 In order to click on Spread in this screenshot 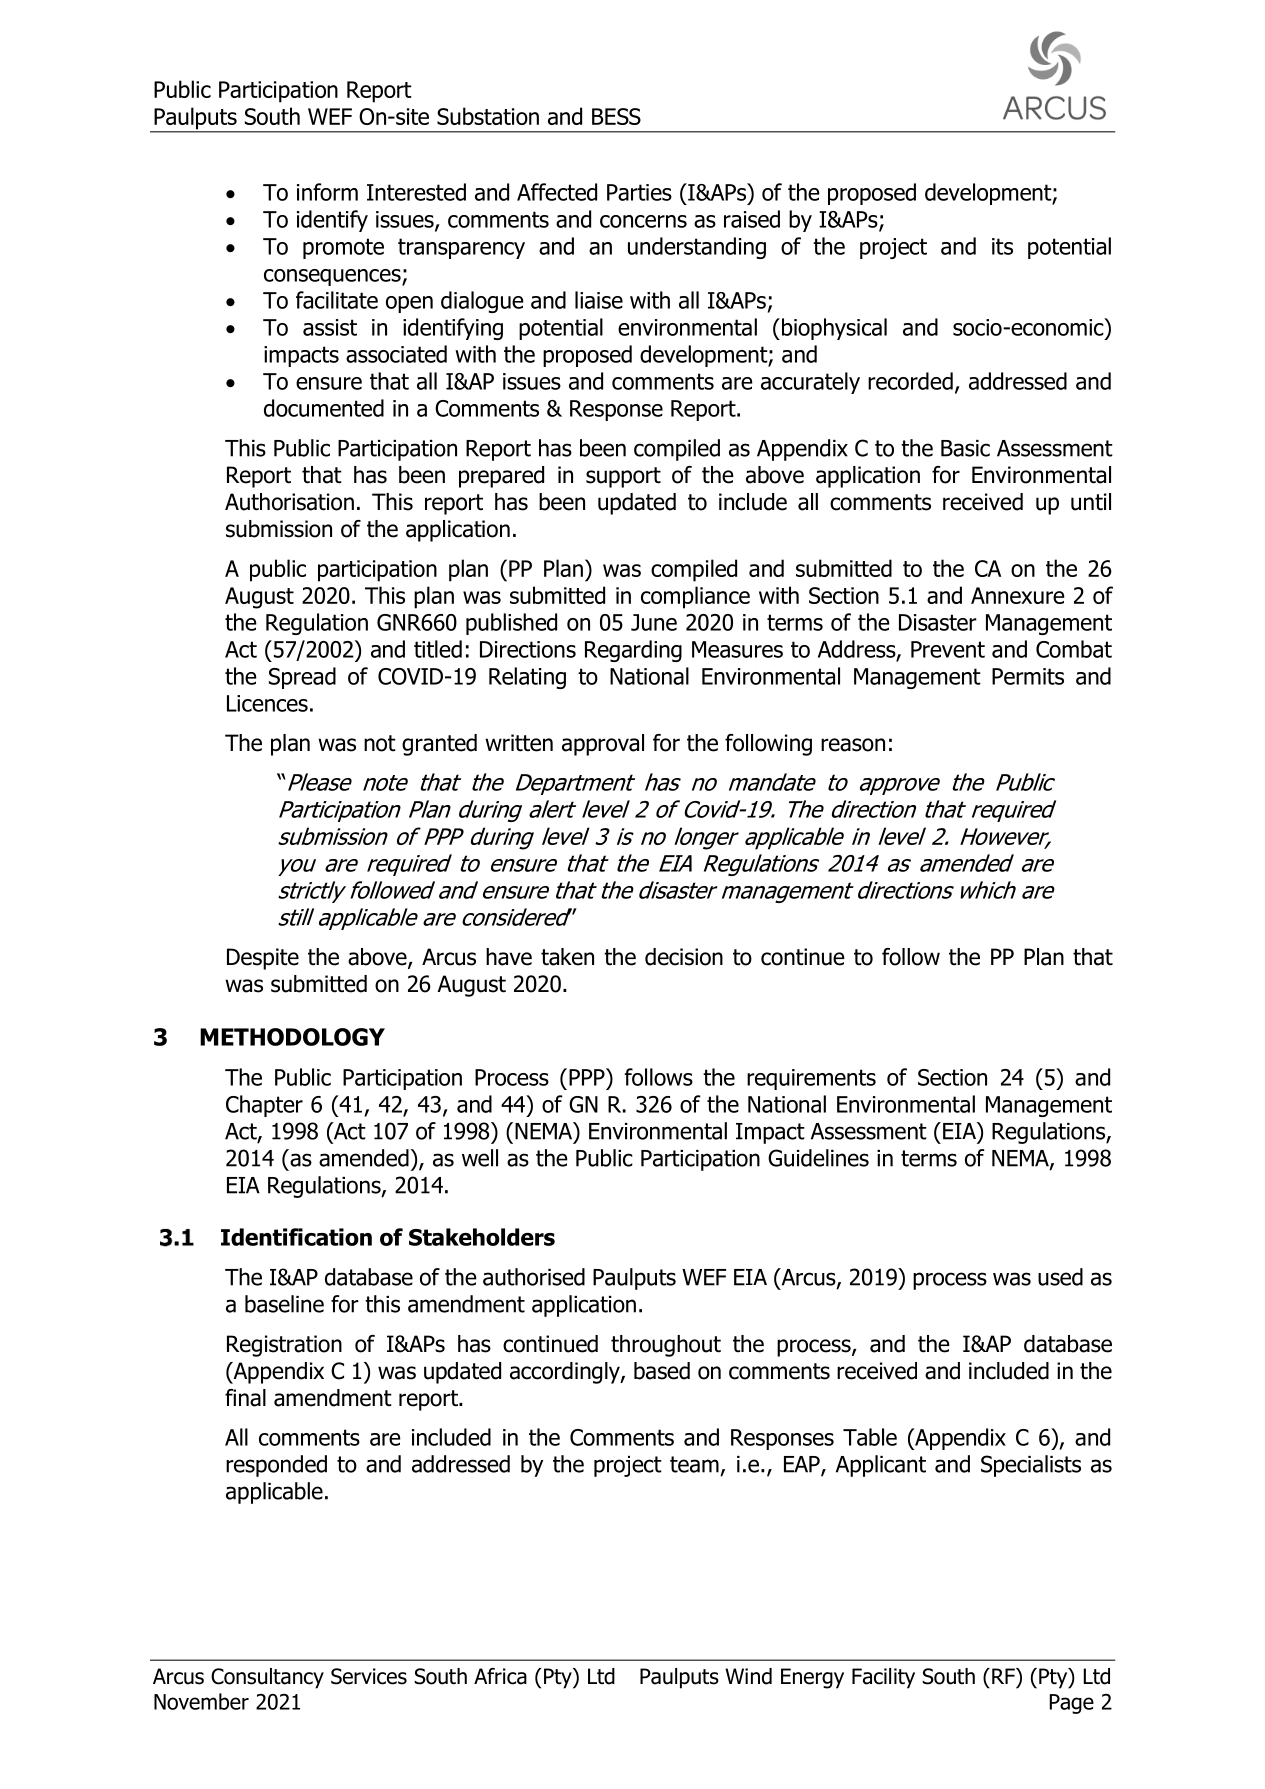, I will do `click(302, 678)`.
